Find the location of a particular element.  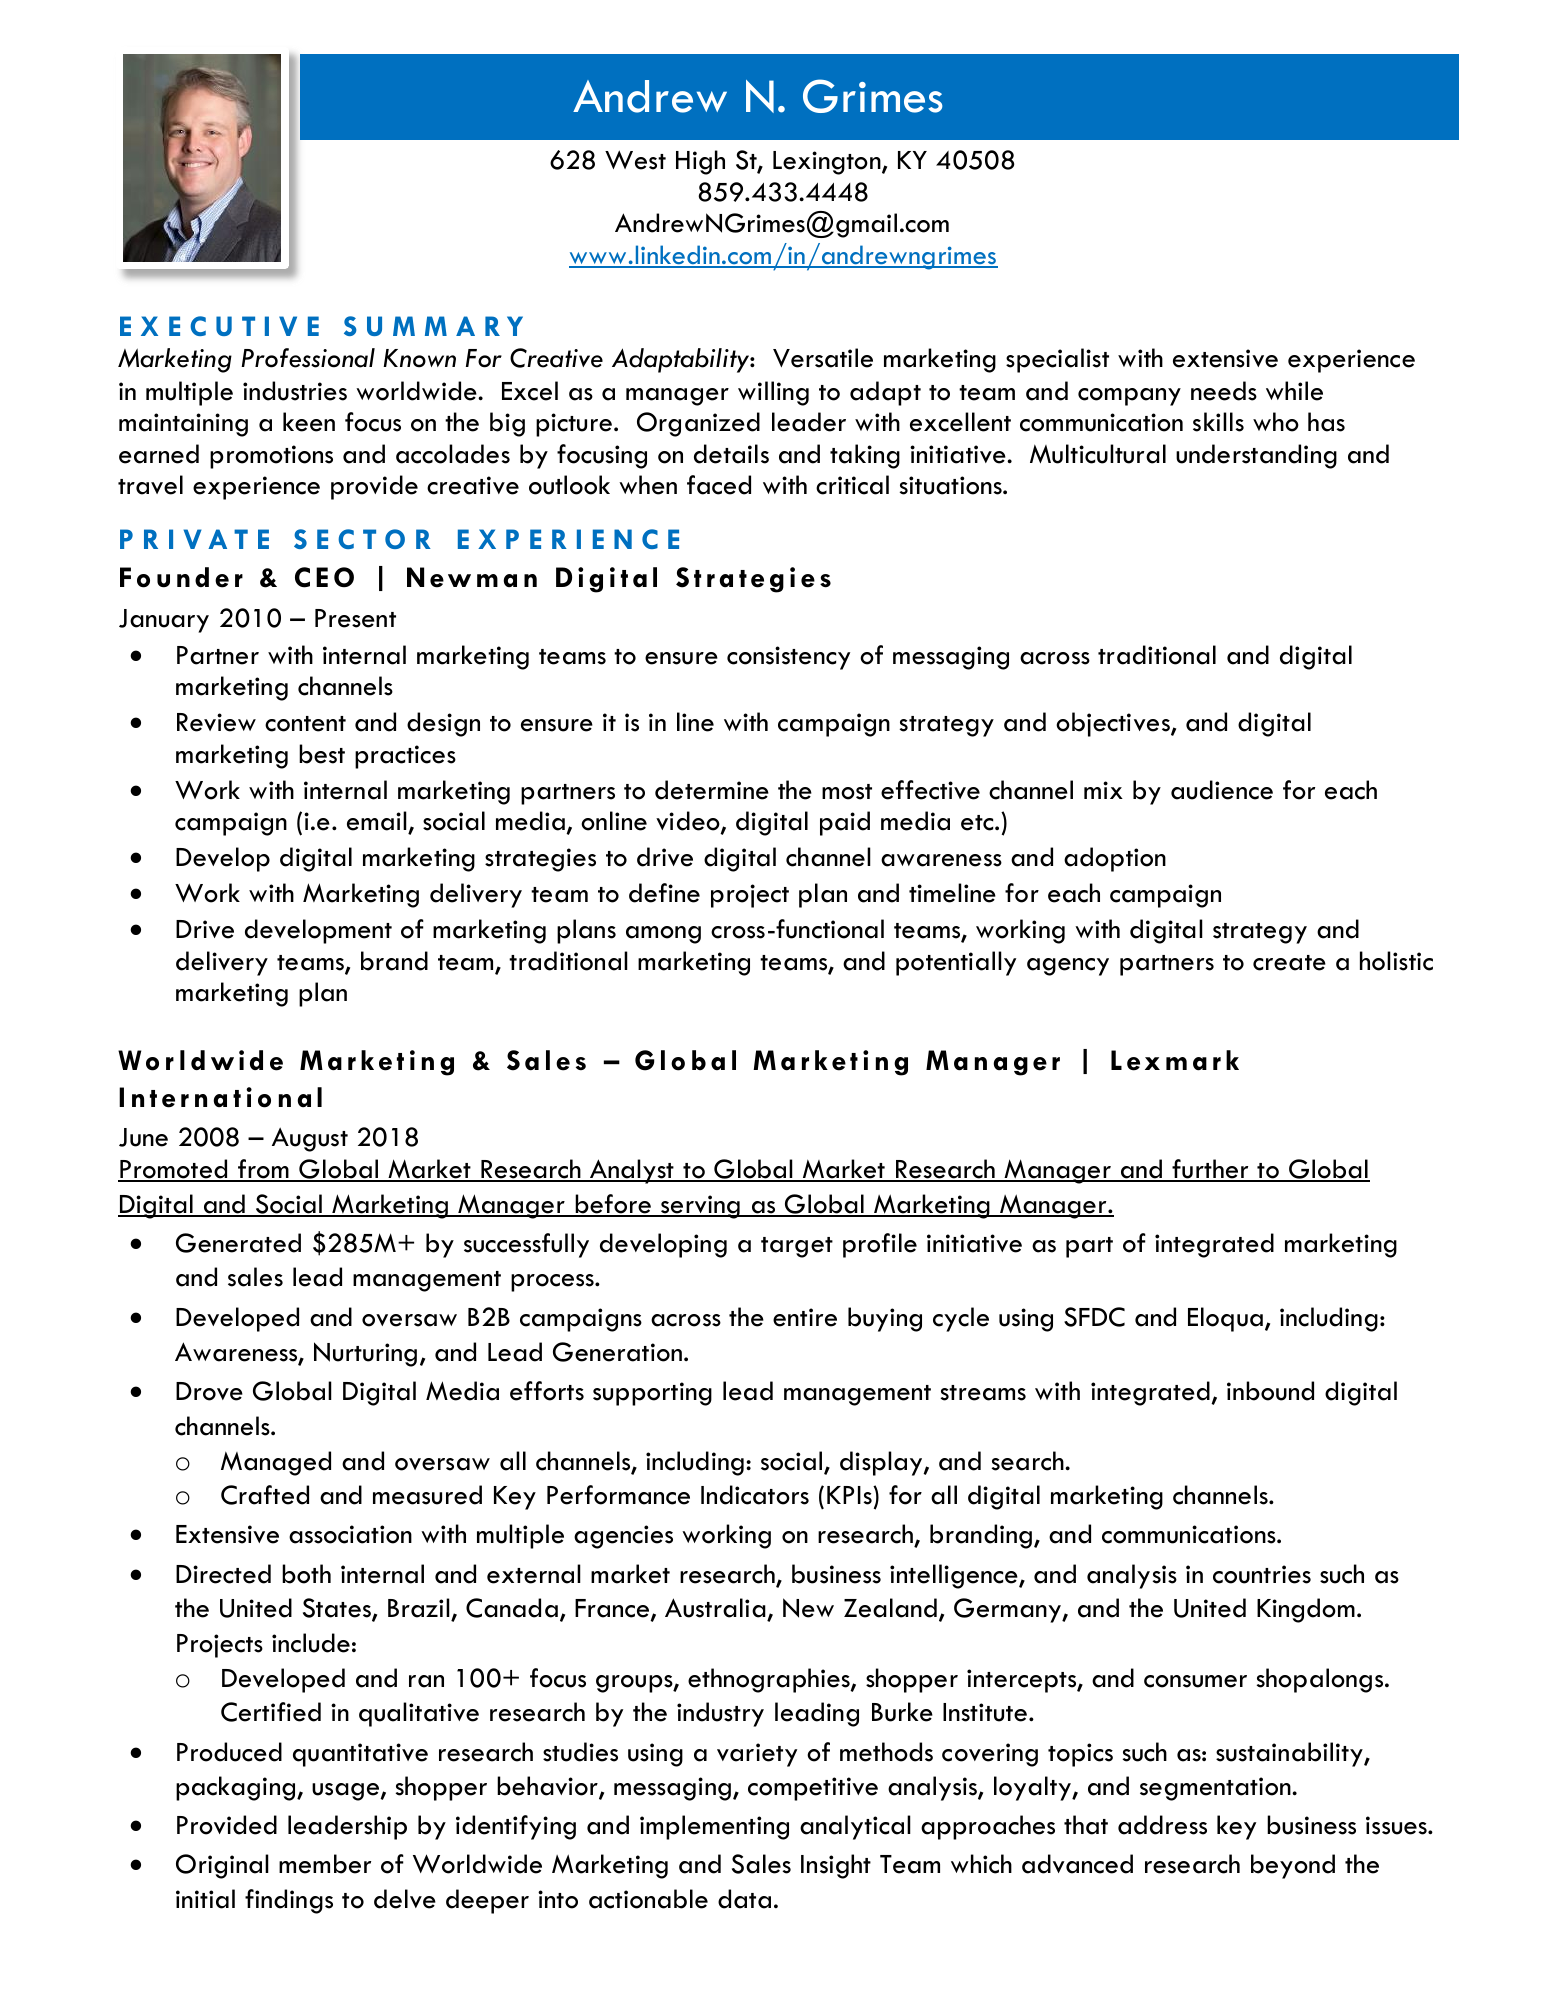

Professional is located at coordinates (308, 358).
